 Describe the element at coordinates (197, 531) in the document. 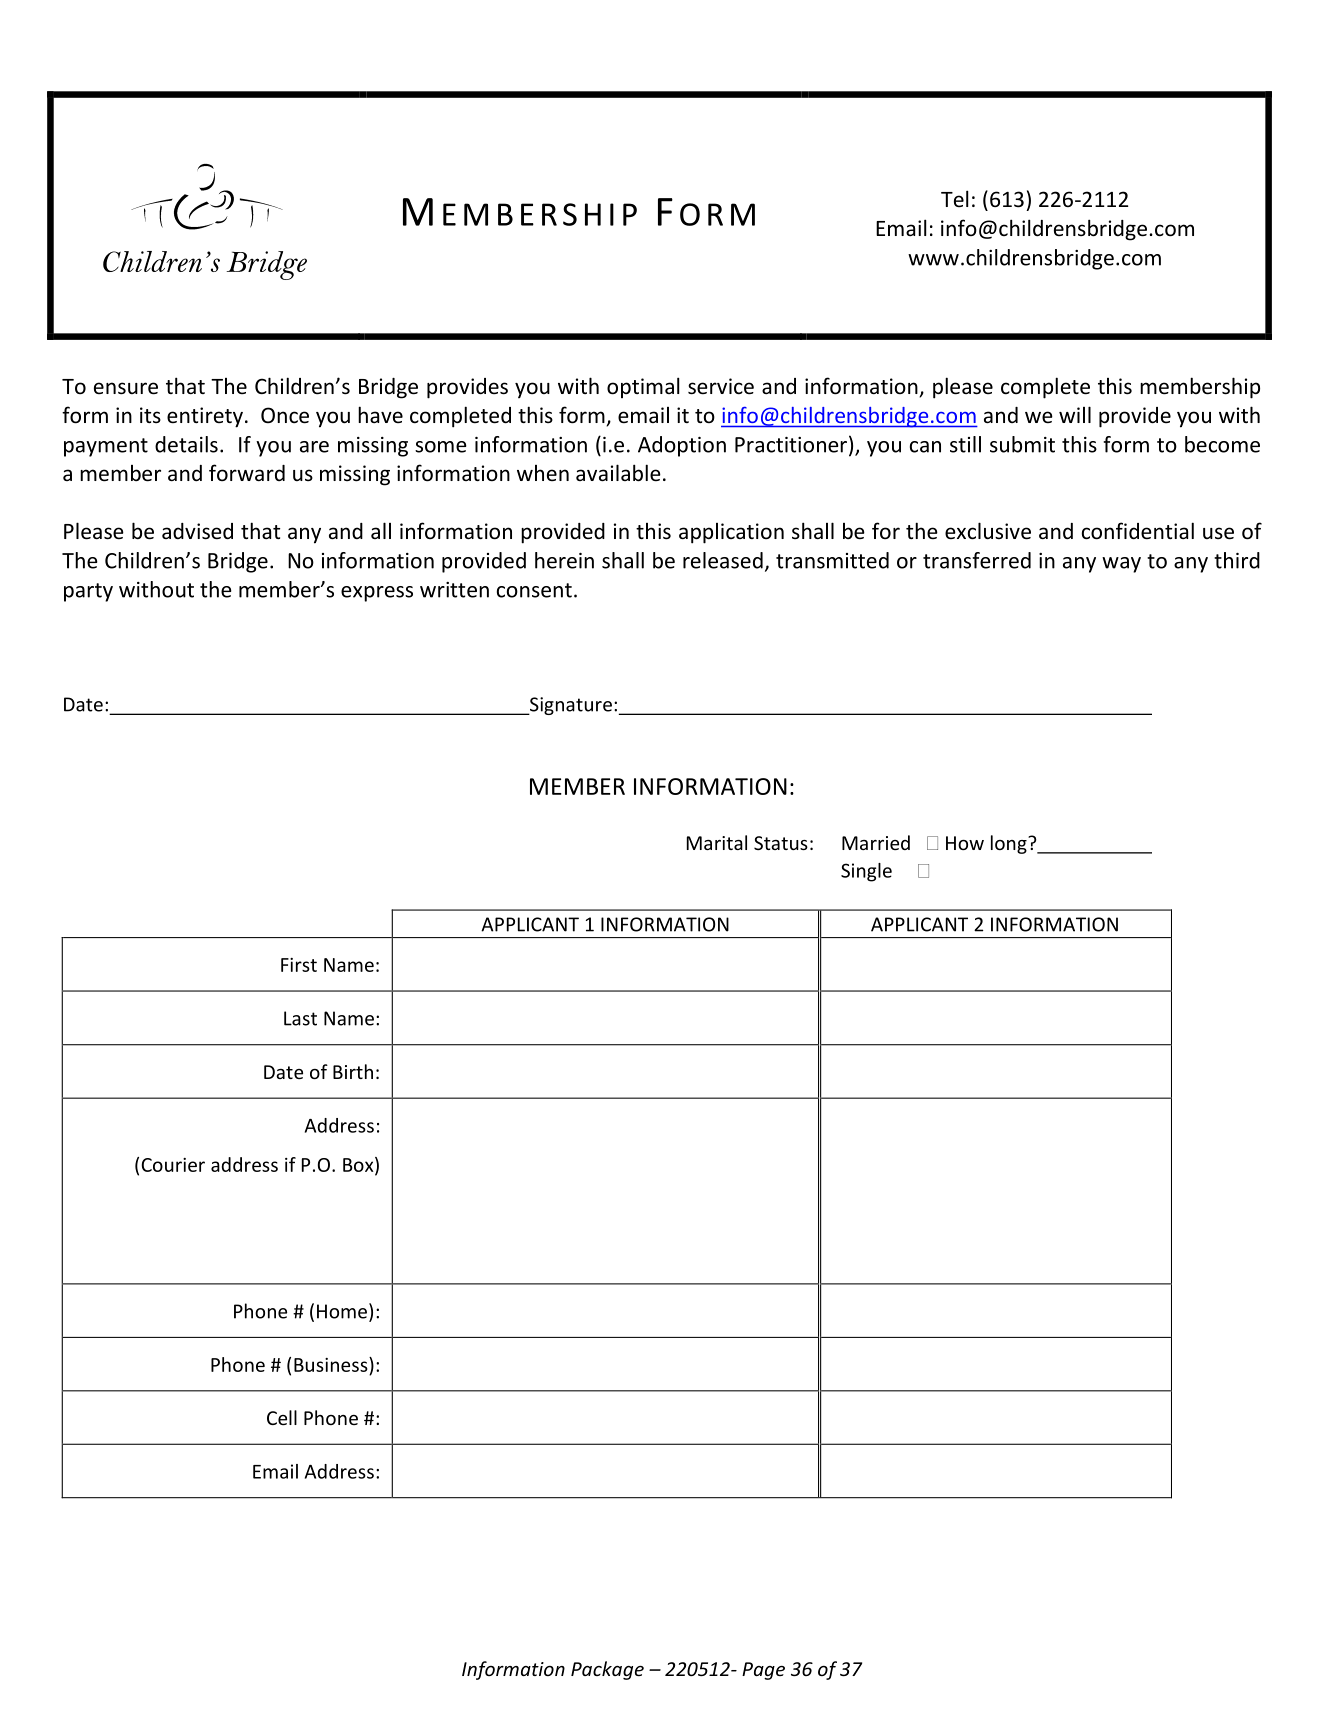

I see `advised` at that location.
